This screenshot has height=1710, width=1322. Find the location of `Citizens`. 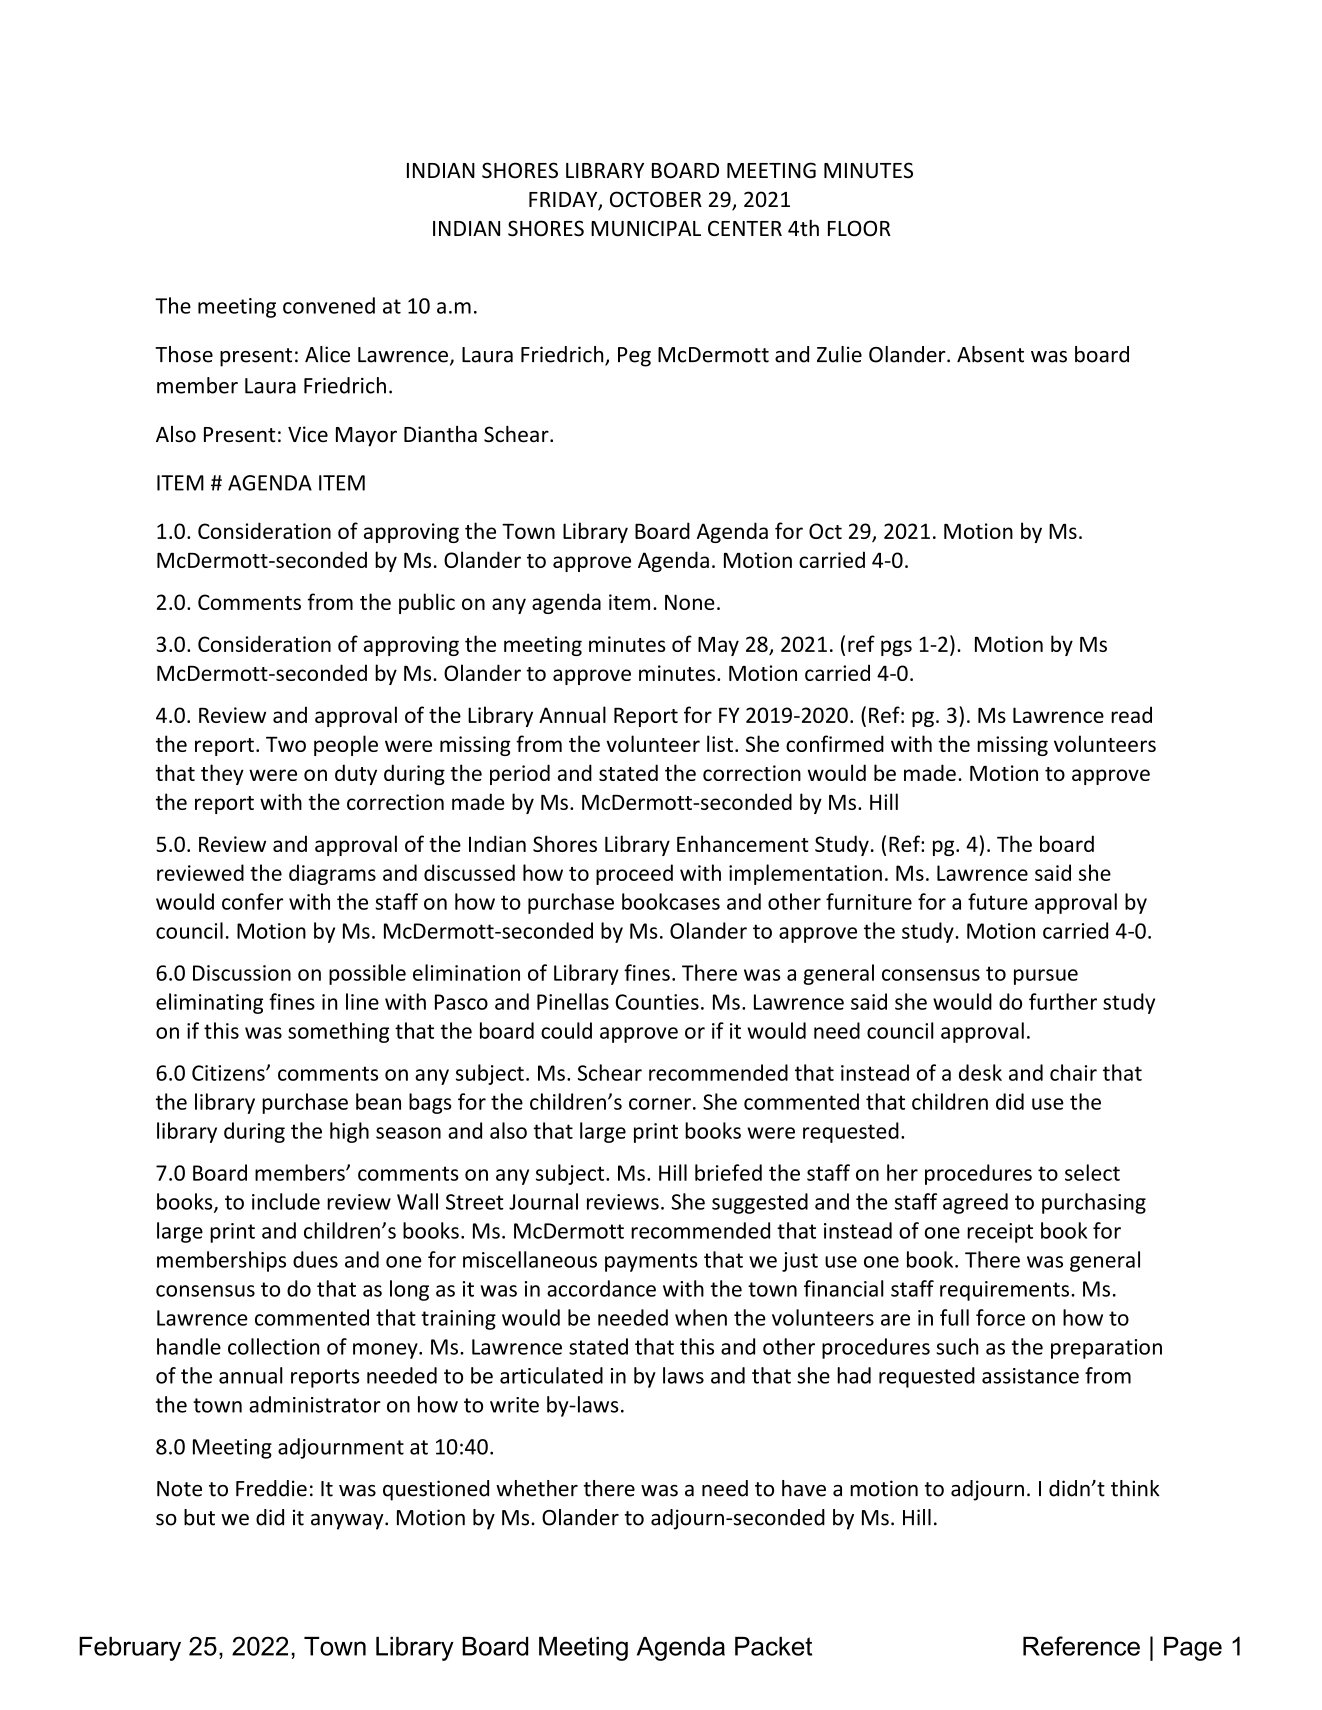

Citizens is located at coordinates (229, 1073).
